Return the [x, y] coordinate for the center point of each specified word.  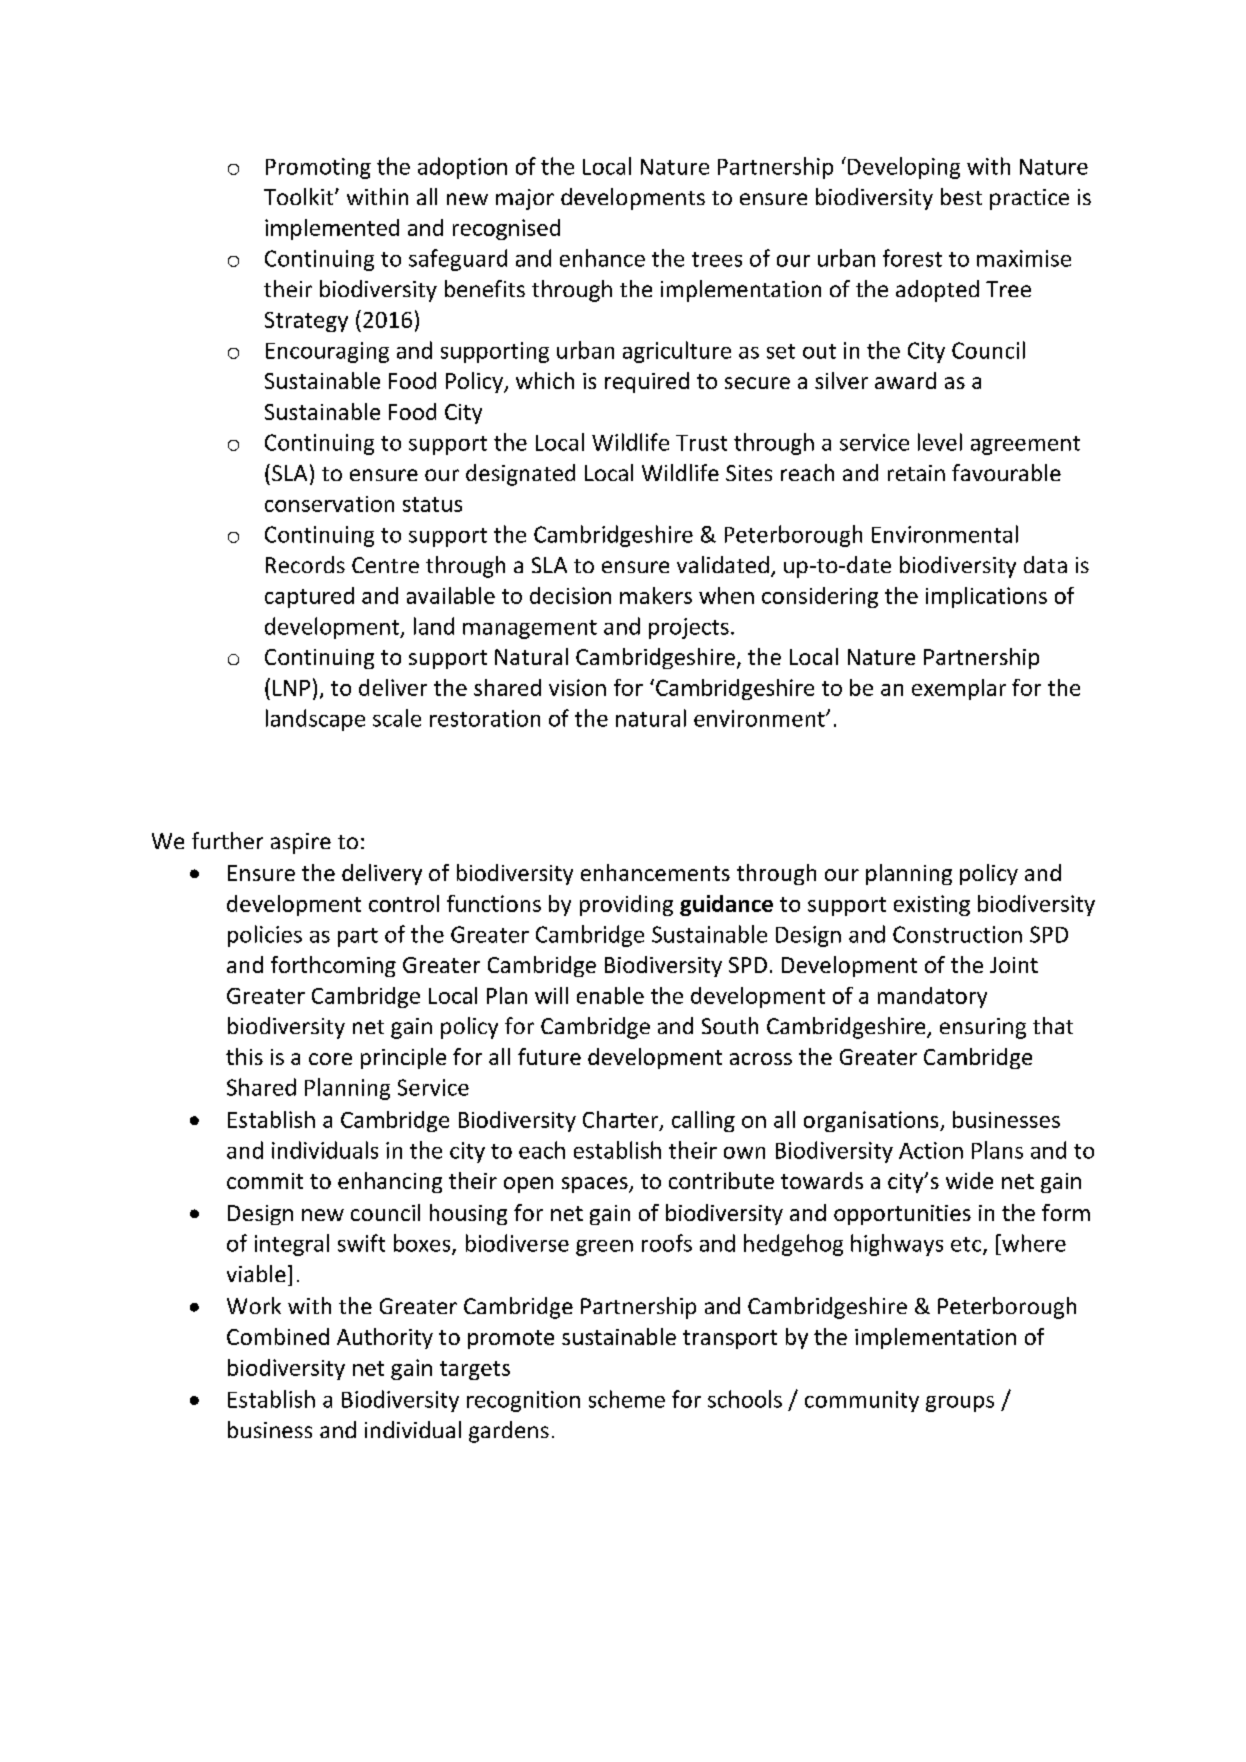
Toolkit [300, 196]
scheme [627, 1399]
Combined [278, 1336]
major [525, 199]
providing [626, 905]
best [961, 196]
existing [932, 905]
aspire [301, 843]
